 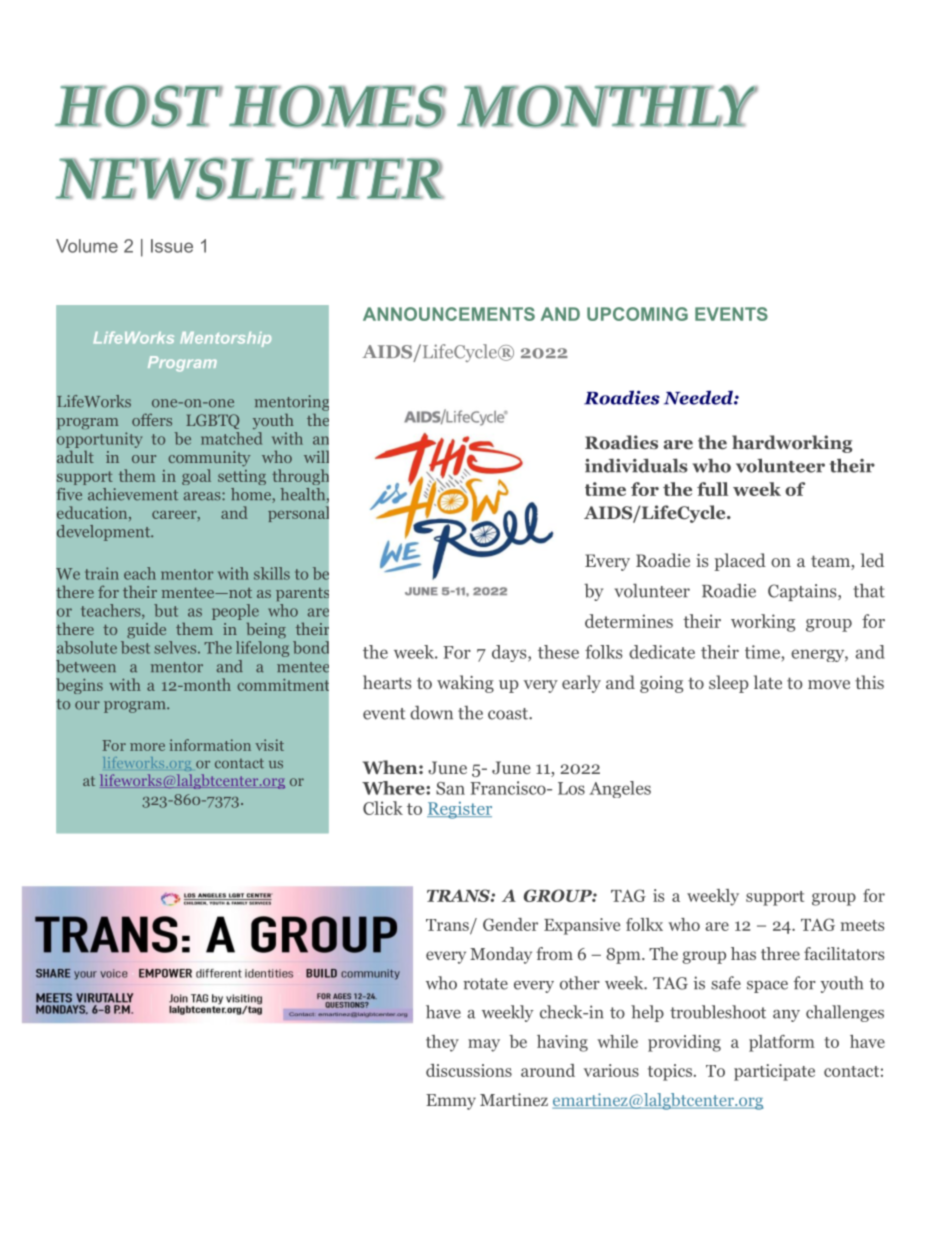 I want to click on ANNOUNCEMENTS, so click(x=449, y=314).
